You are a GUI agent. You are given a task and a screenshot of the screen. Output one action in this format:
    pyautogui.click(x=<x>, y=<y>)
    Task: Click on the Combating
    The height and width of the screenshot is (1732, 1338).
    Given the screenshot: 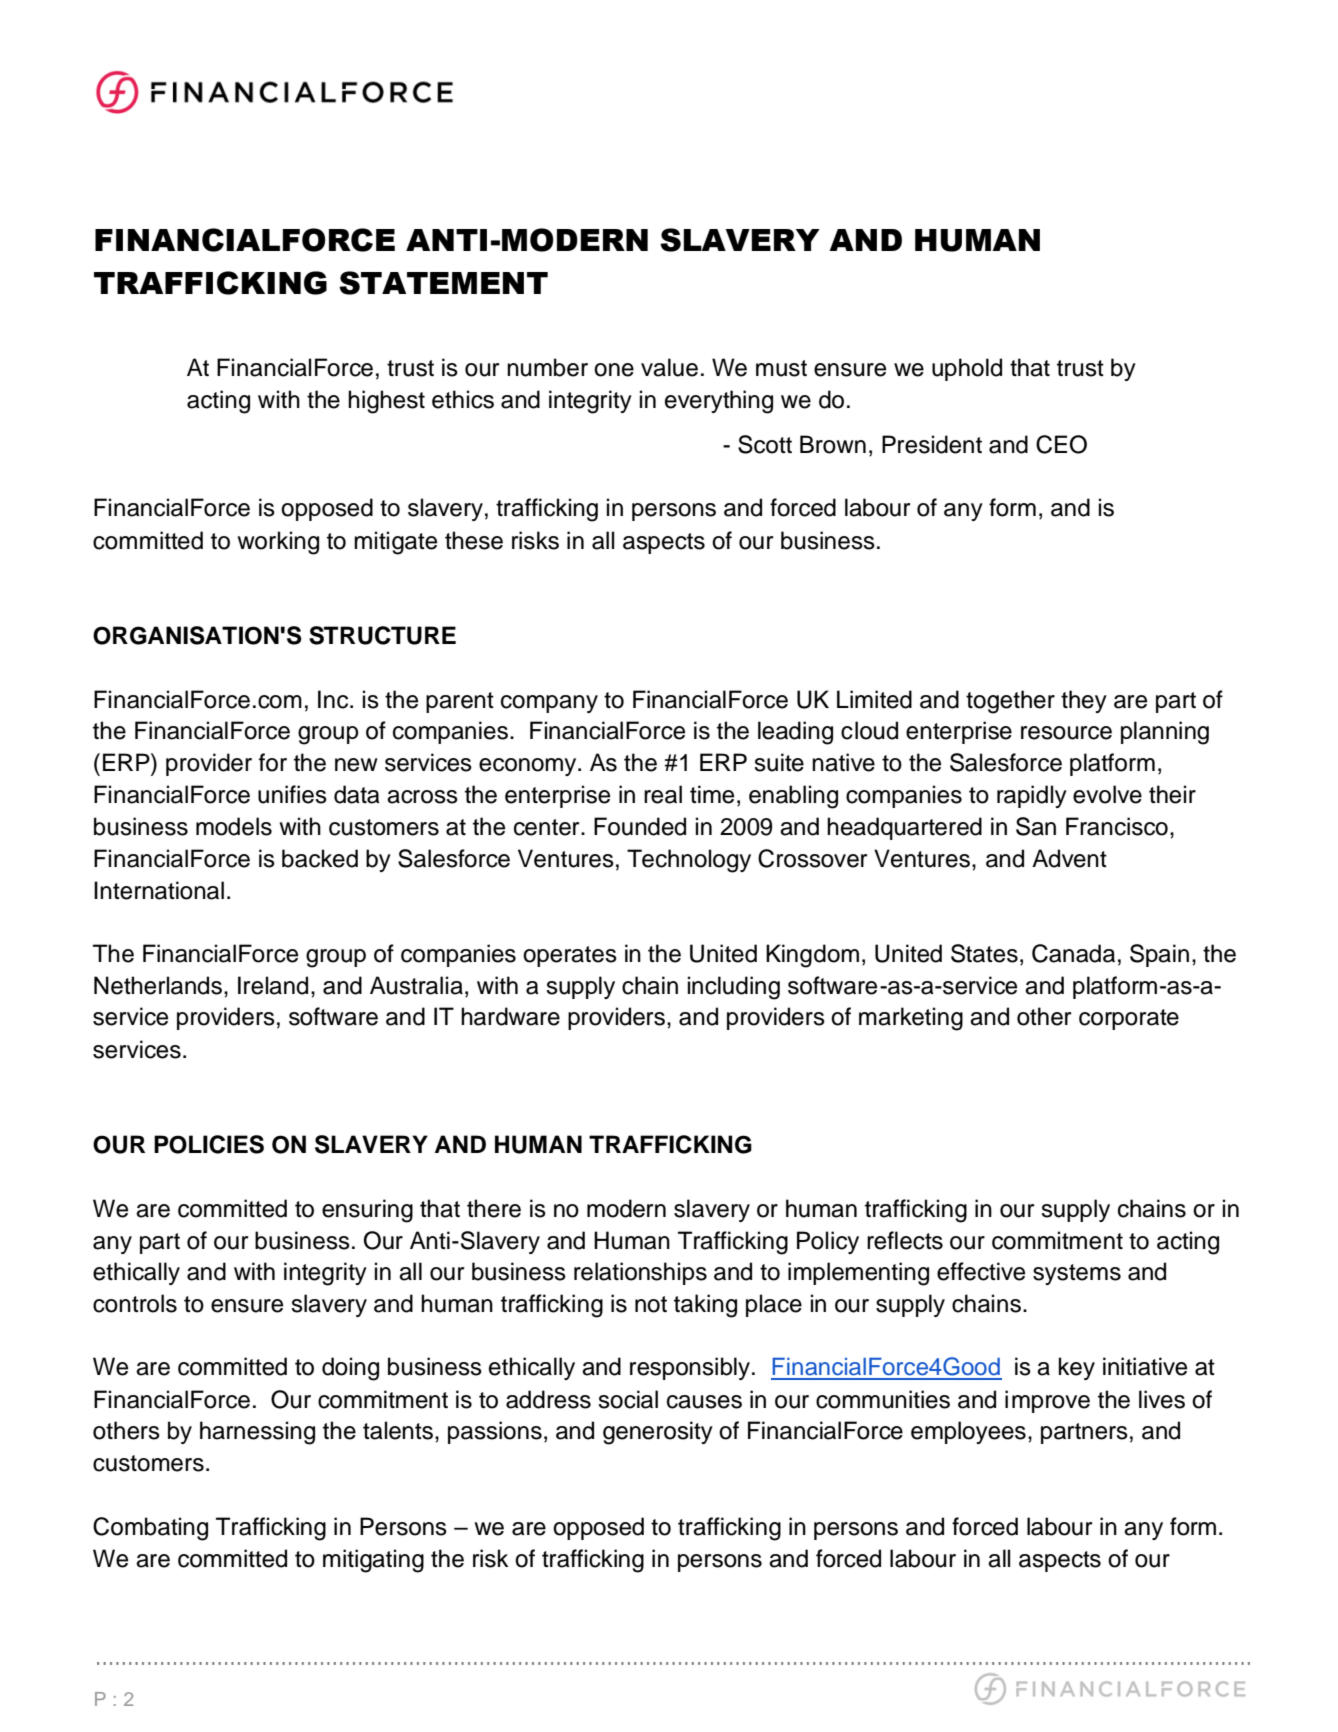 What is the action you would take?
    pyautogui.click(x=150, y=1529)
